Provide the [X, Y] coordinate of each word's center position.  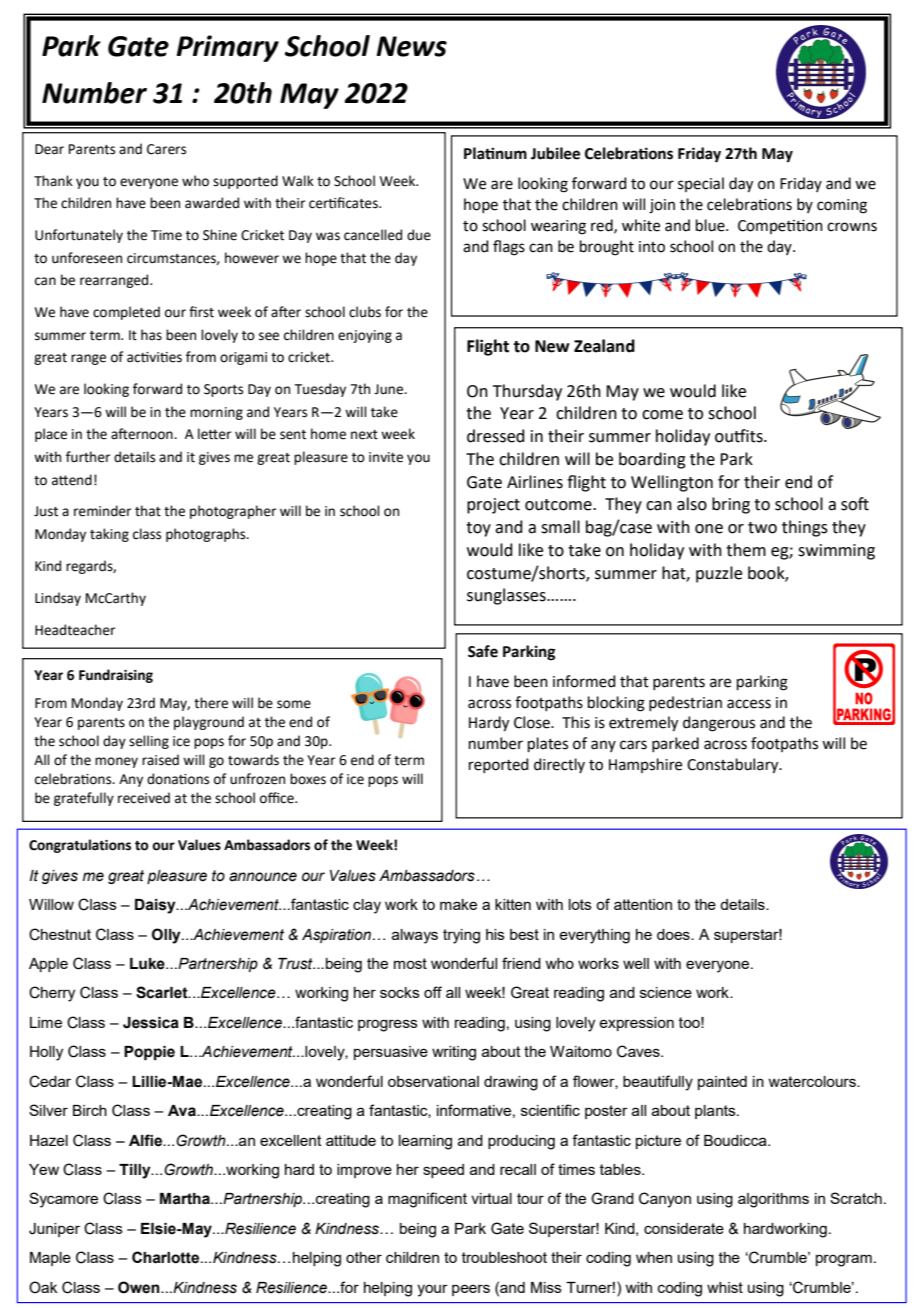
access [749, 704]
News [411, 46]
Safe [483, 651]
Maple [50, 1259]
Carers [166, 149]
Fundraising [116, 676]
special [701, 184]
